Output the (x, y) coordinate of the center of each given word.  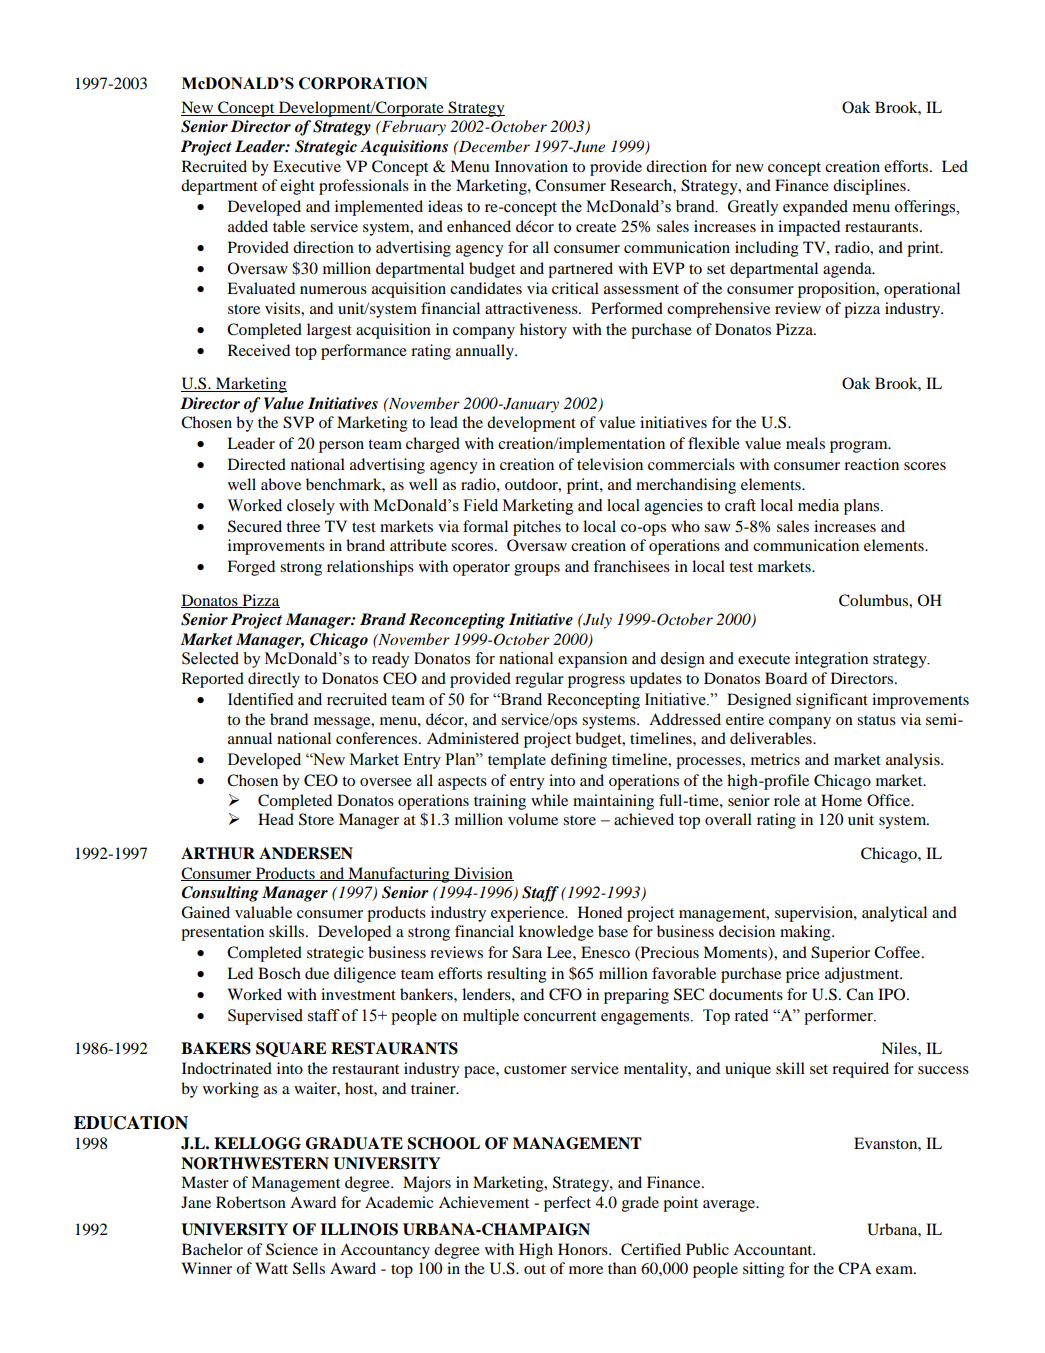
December (493, 146)
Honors (584, 1249)
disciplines (870, 187)
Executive (307, 166)
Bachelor (212, 1249)
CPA (854, 1268)
